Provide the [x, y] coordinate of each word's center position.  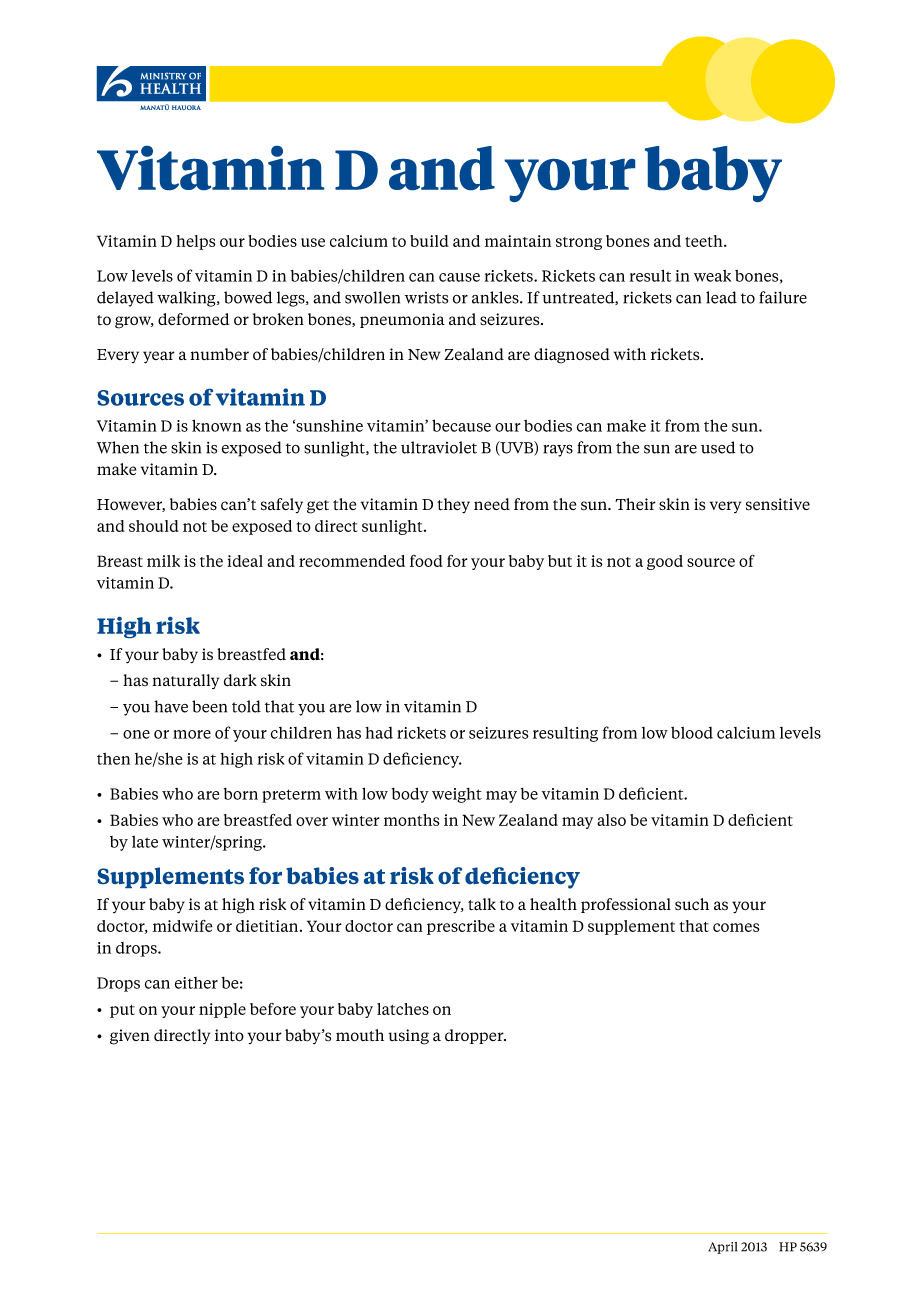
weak [712, 276]
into [229, 1035]
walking [187, 299]
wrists [426, 298]
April [722, 1248]
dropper [475, 1036]
